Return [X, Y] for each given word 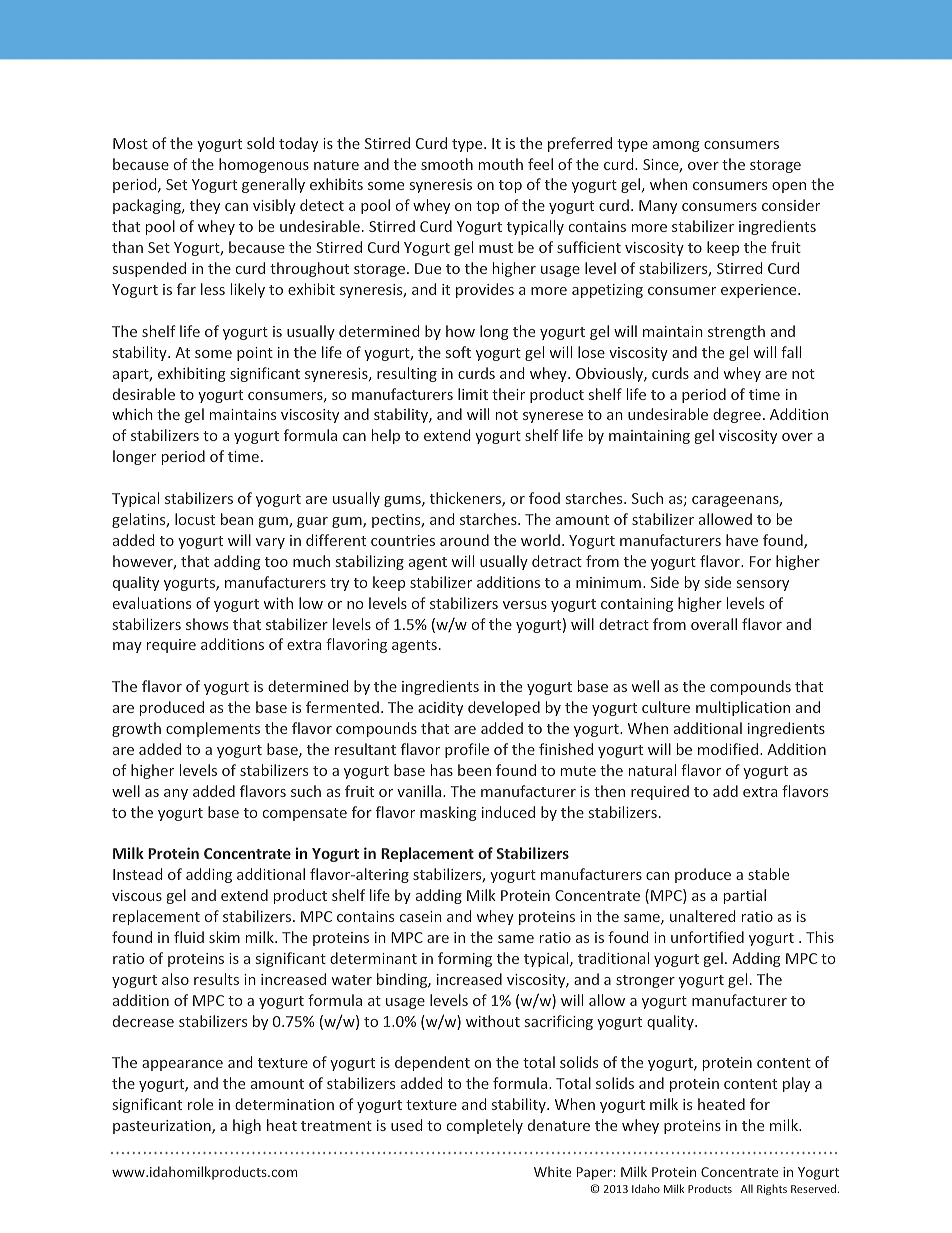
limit [473, 394]
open [789, 187]
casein [421, 916]
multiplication [743, 708]
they [205, 206]
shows [207, 624]
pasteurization [163, 1127]
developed [504, 708]
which [132, 414]
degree [737, 415]
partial [745, 896]
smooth [447, 164]
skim [224, 937]
